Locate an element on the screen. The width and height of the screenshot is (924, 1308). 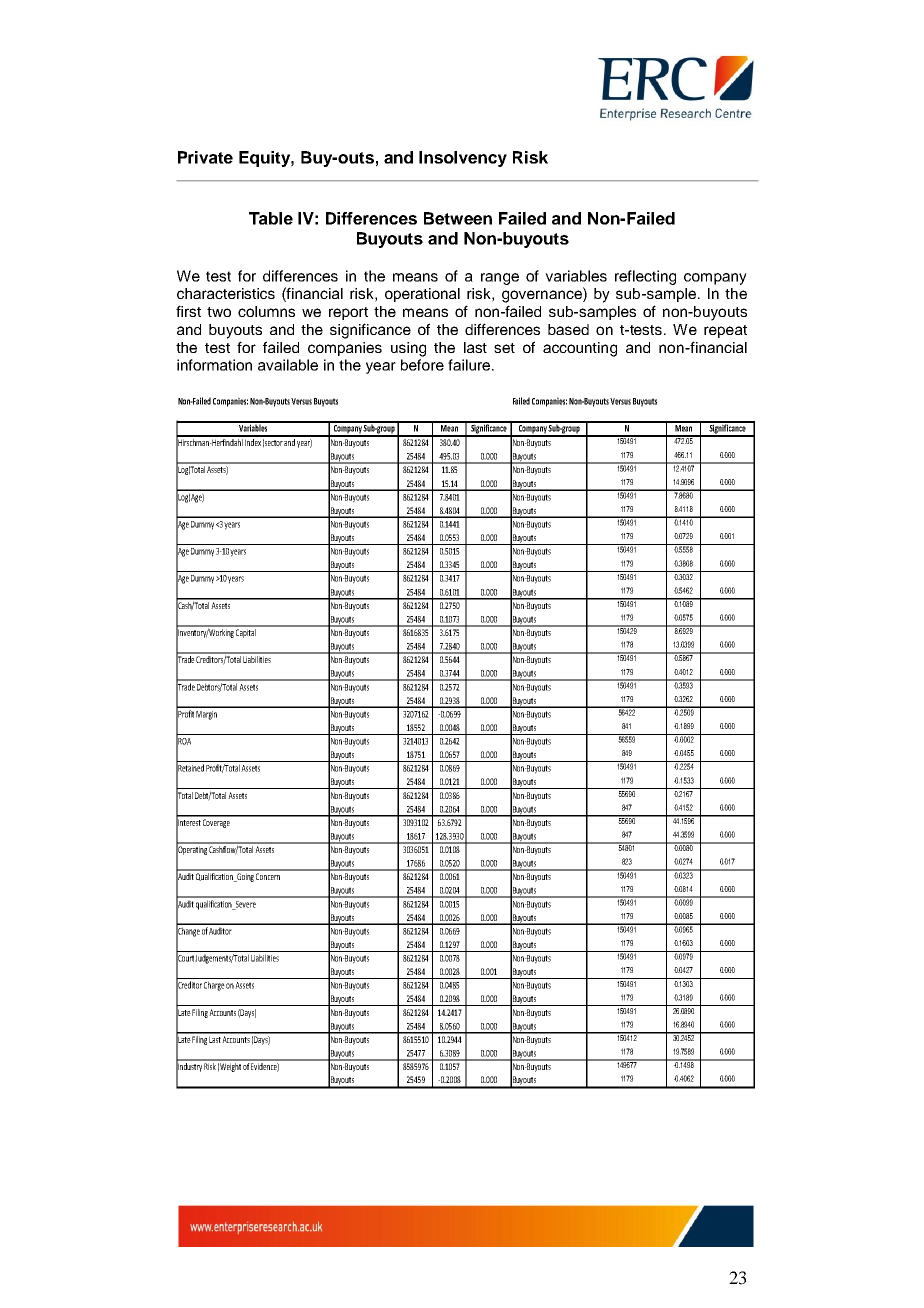
based is located at coordinates (568, 329).
